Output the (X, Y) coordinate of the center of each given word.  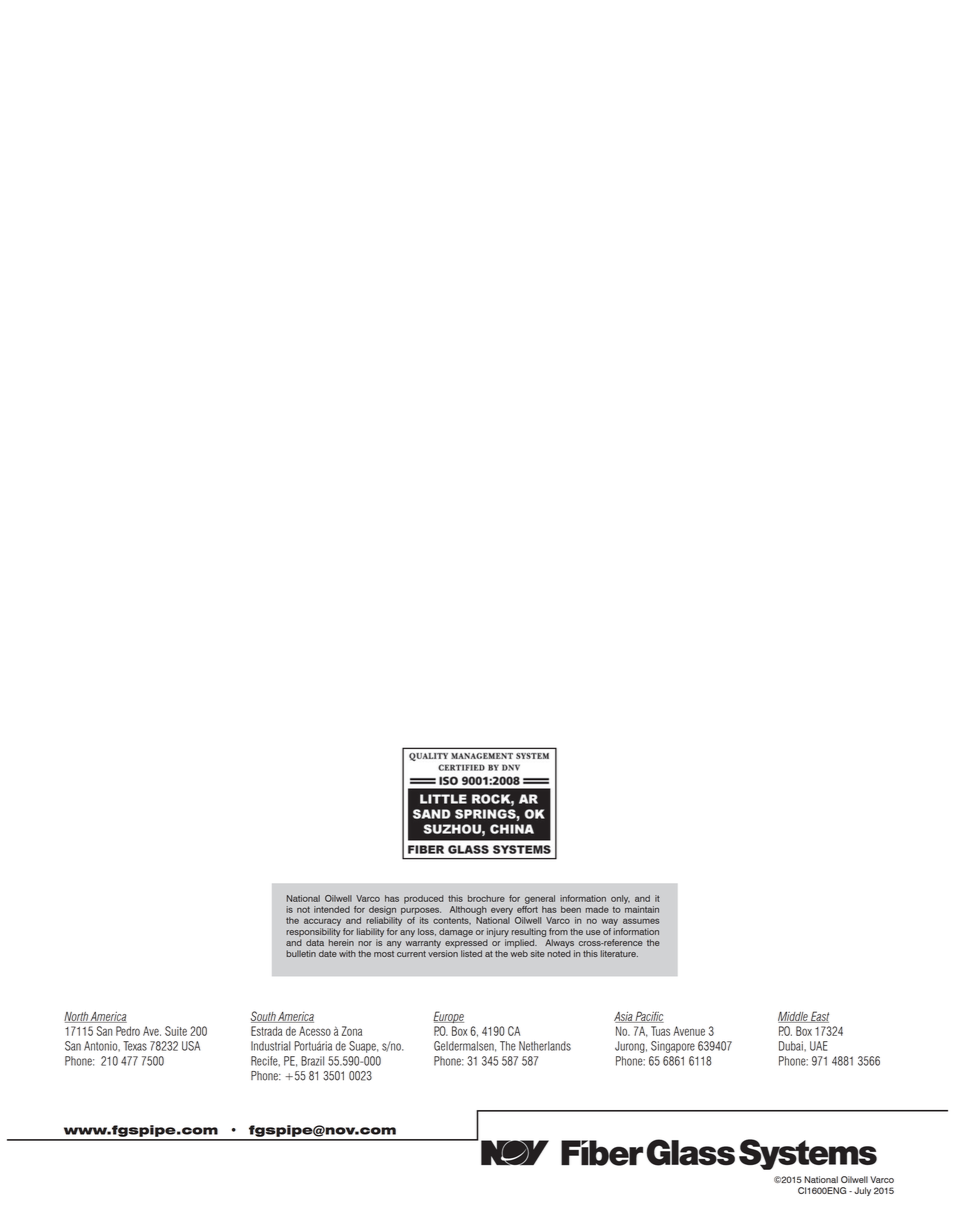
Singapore (673, 1047)
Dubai (792, 1046)
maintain (642, 909)
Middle (794, 1017)
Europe (448, 1017)
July (862, 1191)
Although (468, 910)
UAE (819, 1046)
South (264, 1017)
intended (332, 909)
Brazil (312, 1061)
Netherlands (545, 1046)
